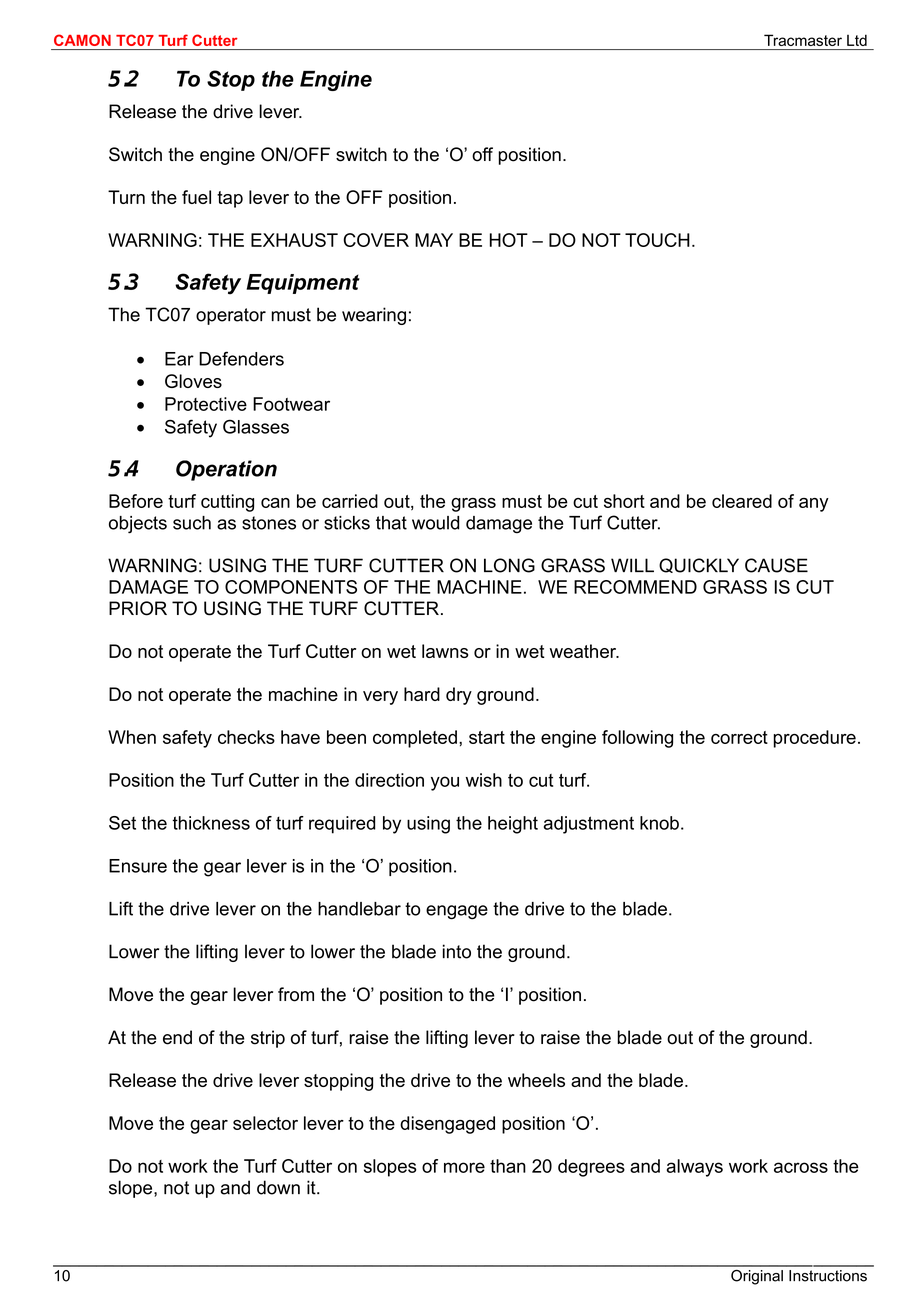 The height and width of the image is (1308, 924). What do you see at coordinates (801, 1167) in the image?
I see `across` at bounding box center [801, 1167].
